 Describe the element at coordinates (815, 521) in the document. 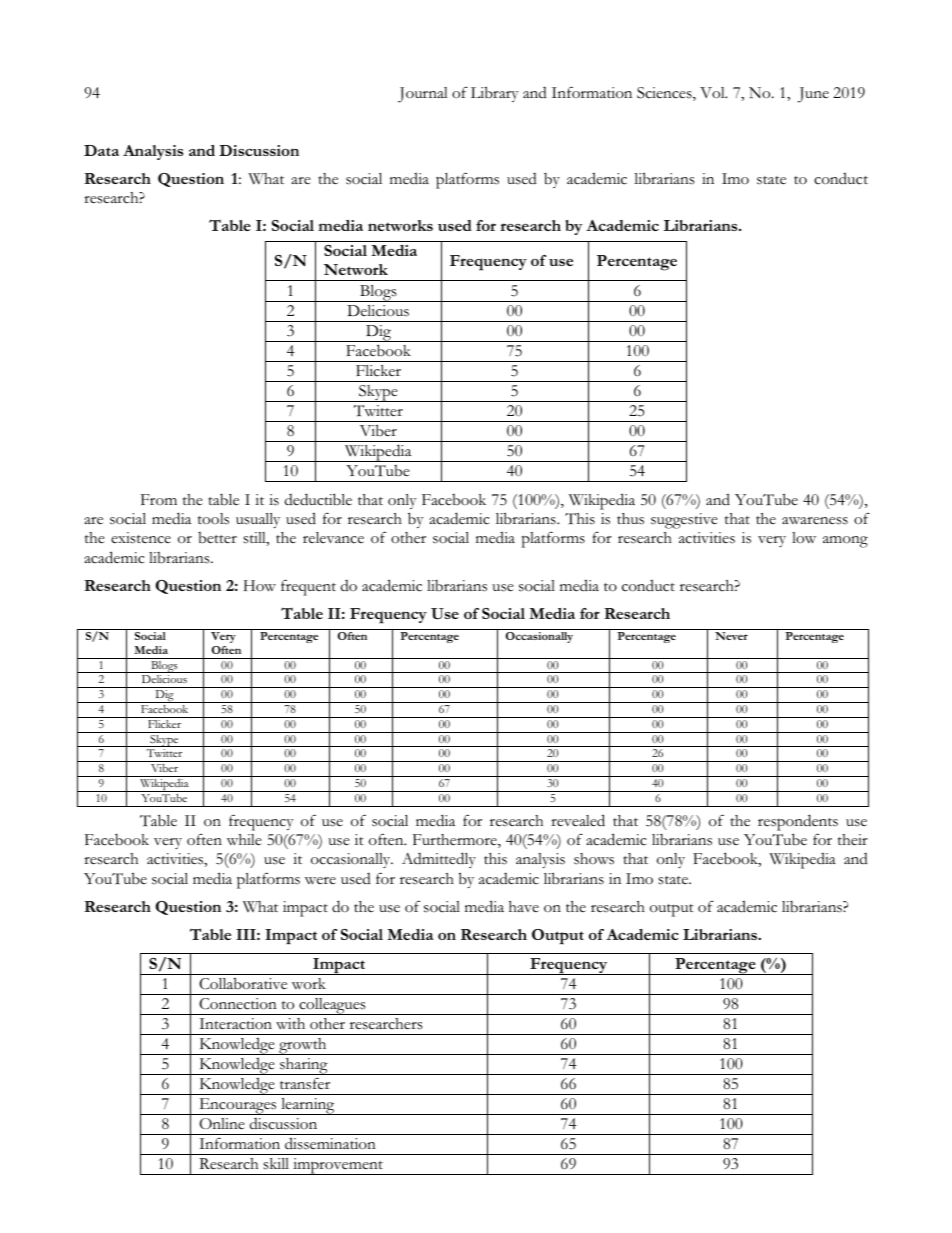

I see `awareness` at that location.
